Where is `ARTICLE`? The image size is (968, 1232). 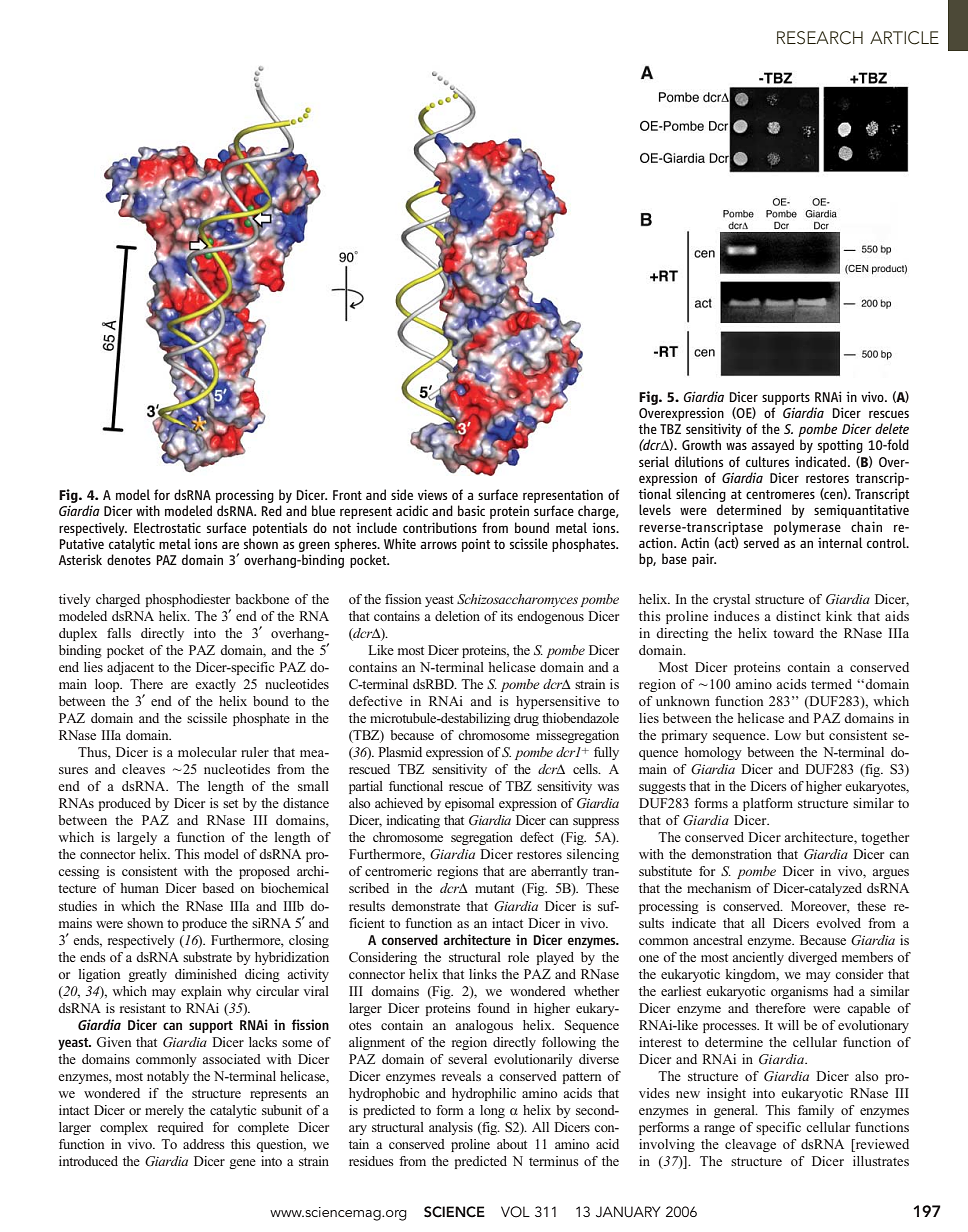
ARTICLE is located at coordinates (904, 38).
